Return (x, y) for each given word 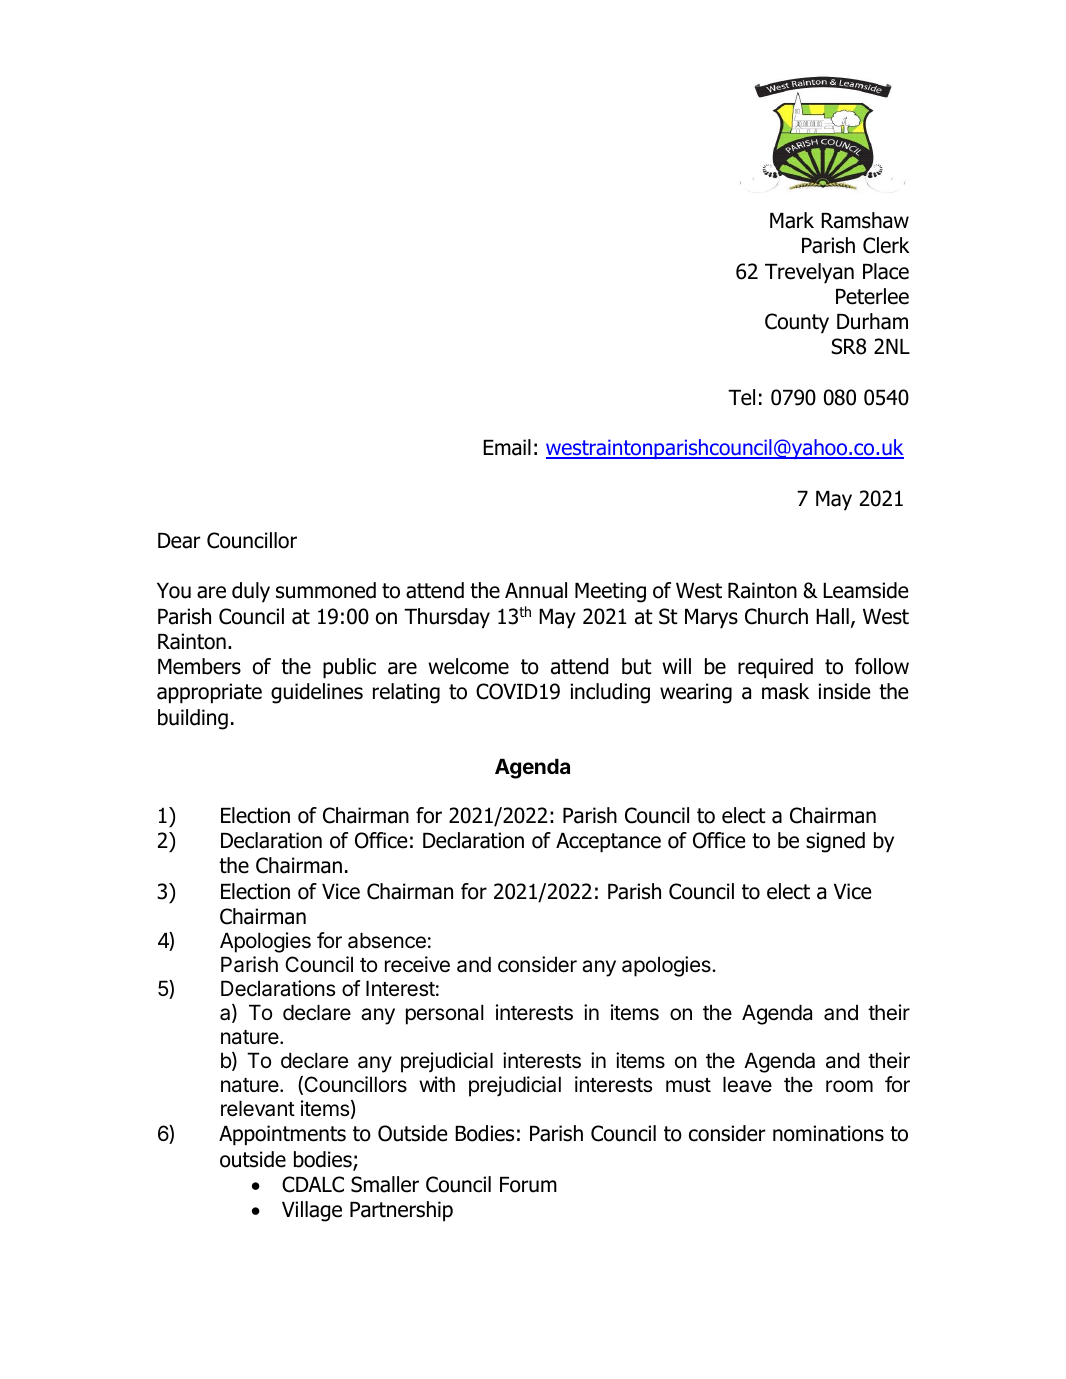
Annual (536, 590)
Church (776, 616)
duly (251, 592)
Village (312, 1211)
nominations (828, 1133)
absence (387, 940)
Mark (792, 220)
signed (835, 842)
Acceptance (608, 843)
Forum (528, 1185)
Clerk (886, 245)
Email (507, 447)
